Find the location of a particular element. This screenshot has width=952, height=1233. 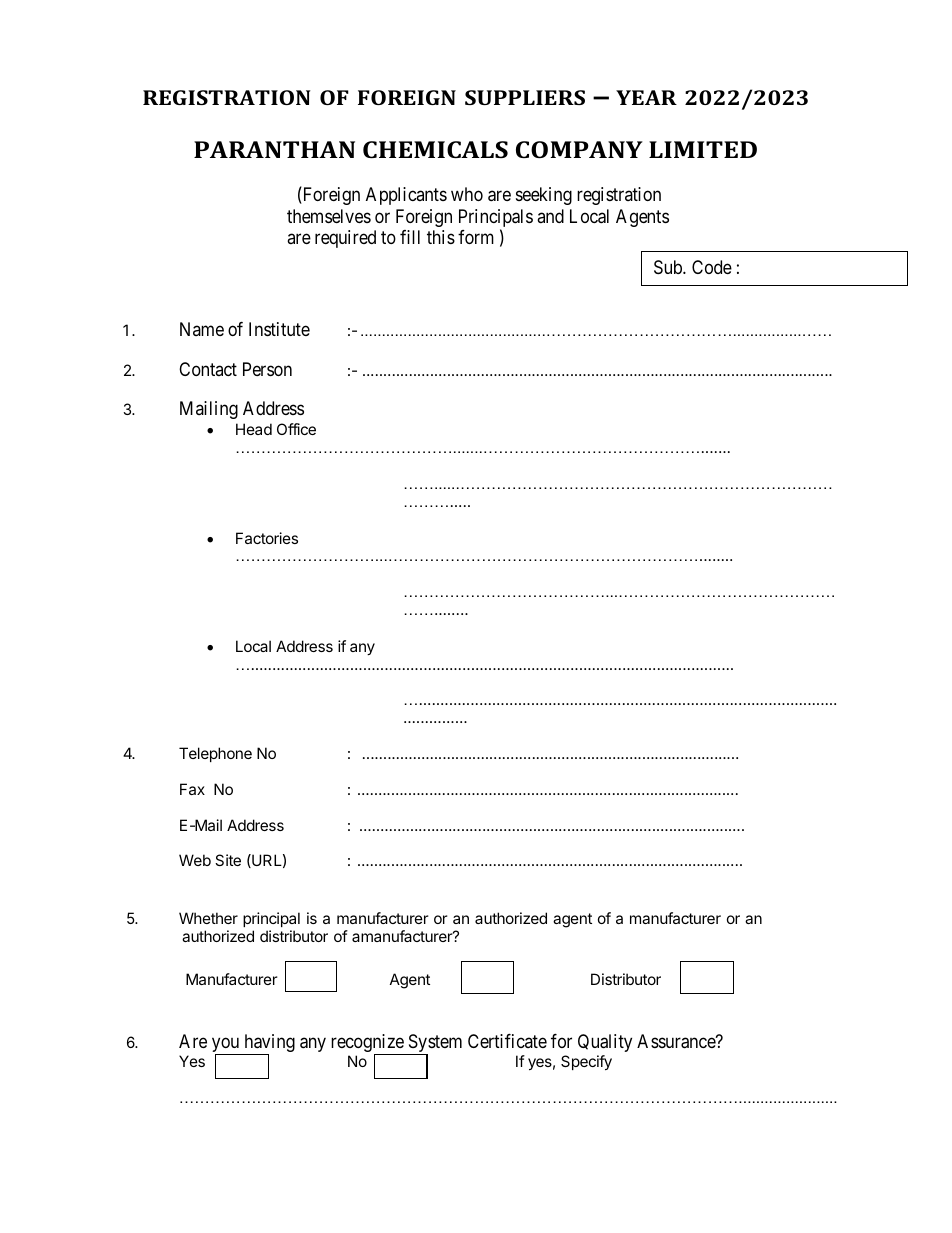

having is located at coordinates (268, 1044).
